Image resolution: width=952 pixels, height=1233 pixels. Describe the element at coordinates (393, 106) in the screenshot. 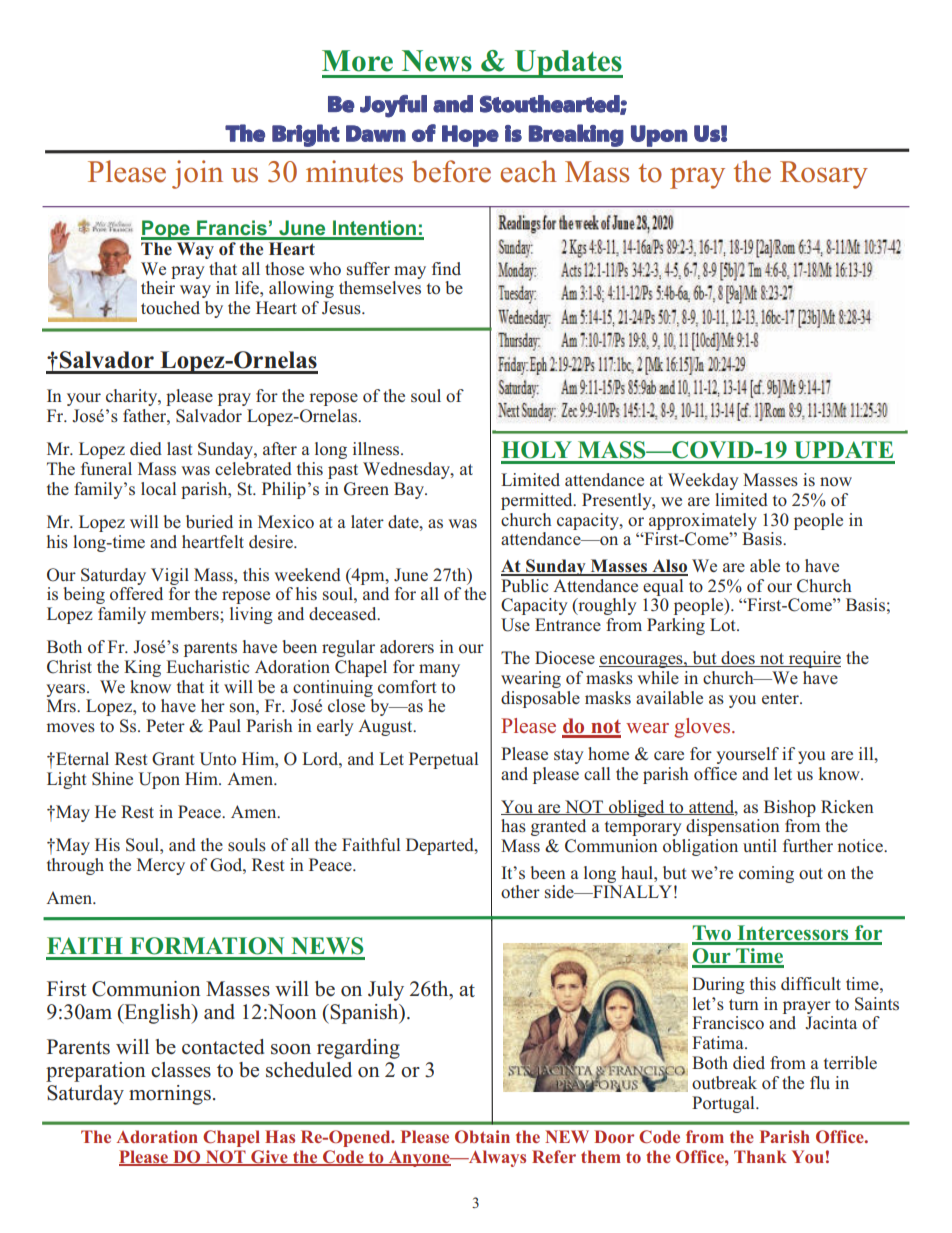

I see `Joyful` at that location.
